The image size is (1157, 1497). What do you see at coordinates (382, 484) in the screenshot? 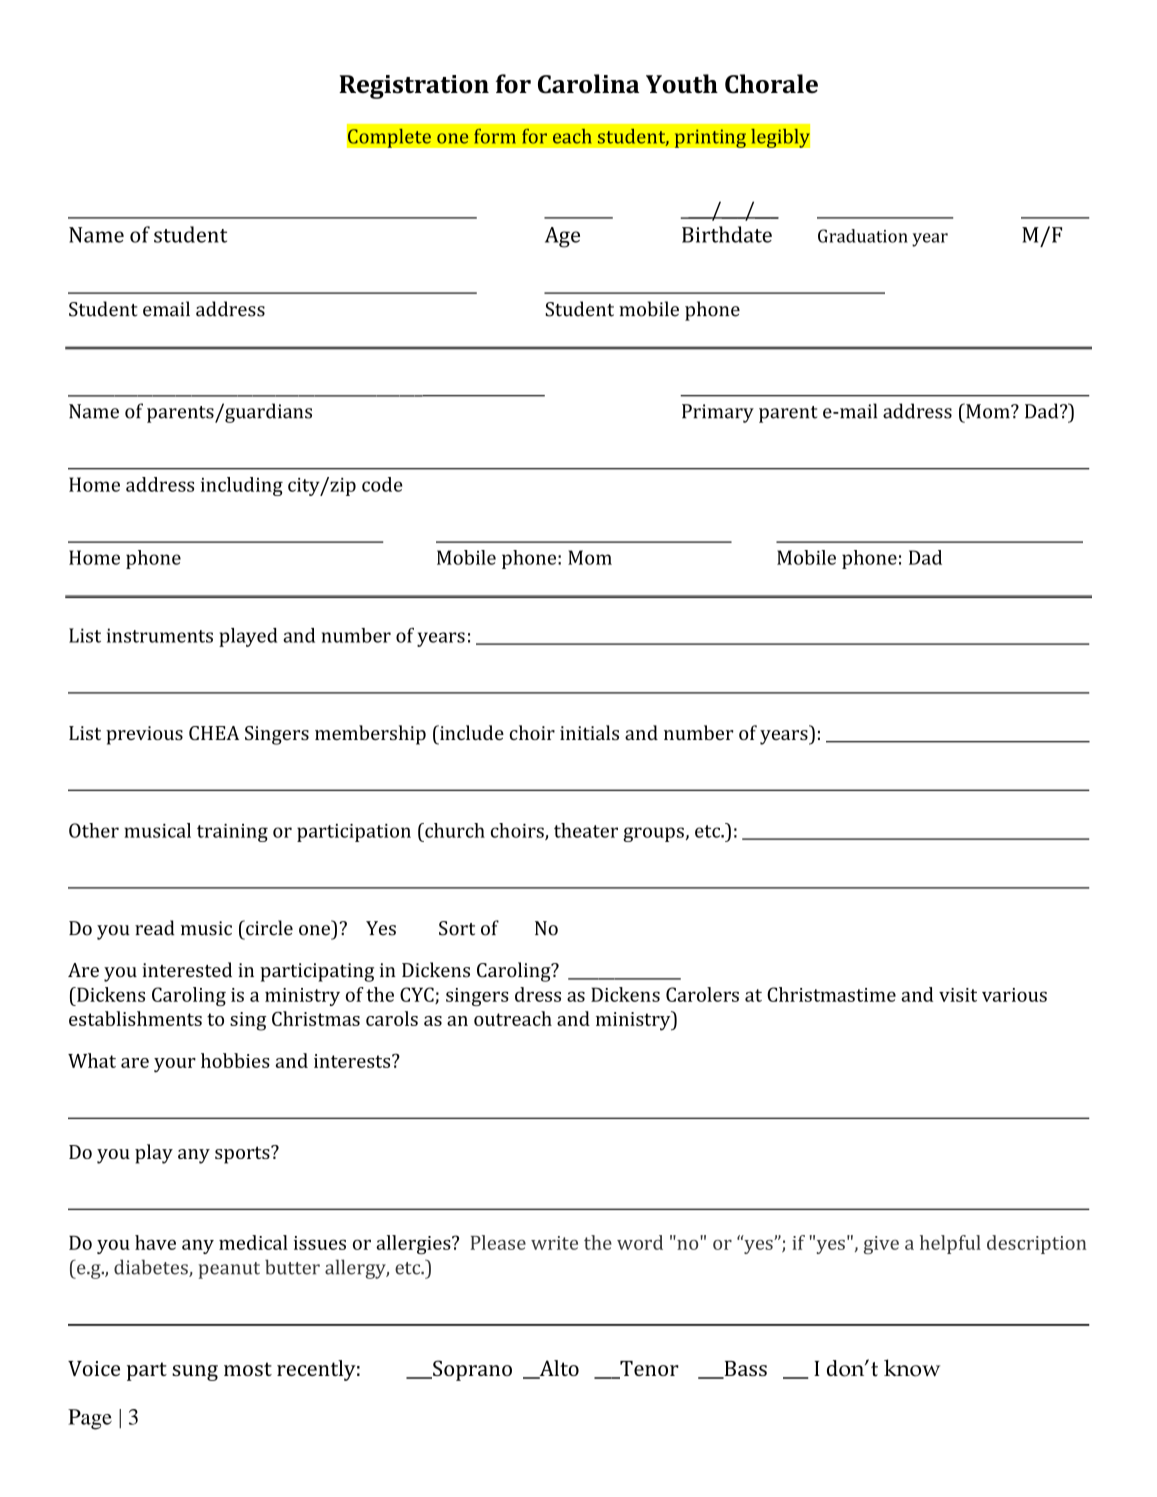
I see `code` at bounding box center [382, 484].
